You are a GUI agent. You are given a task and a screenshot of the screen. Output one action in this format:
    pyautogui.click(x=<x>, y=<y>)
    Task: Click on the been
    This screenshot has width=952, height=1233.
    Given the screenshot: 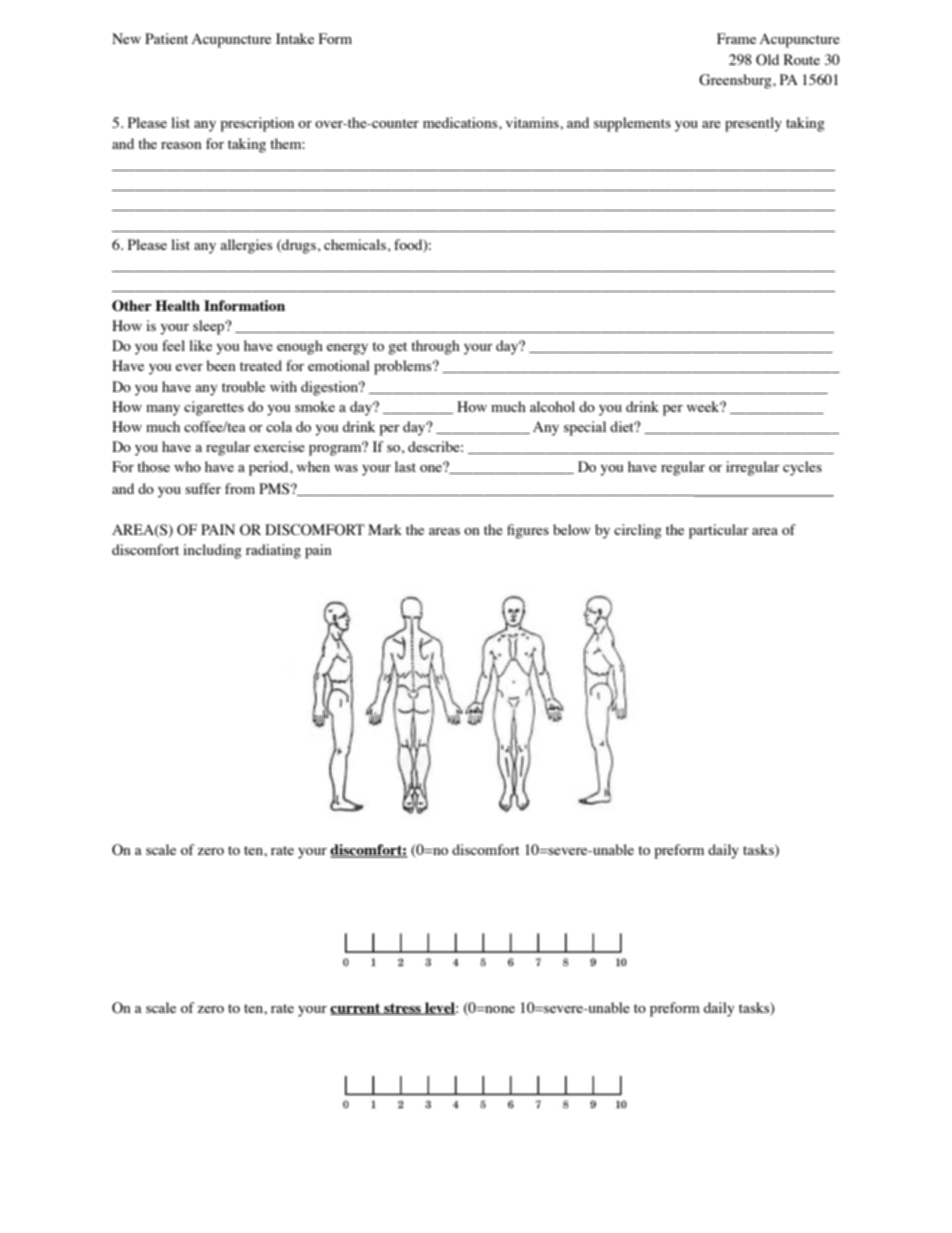 What is the action you would take?
    pyautogui.click(x=221, y=365)
